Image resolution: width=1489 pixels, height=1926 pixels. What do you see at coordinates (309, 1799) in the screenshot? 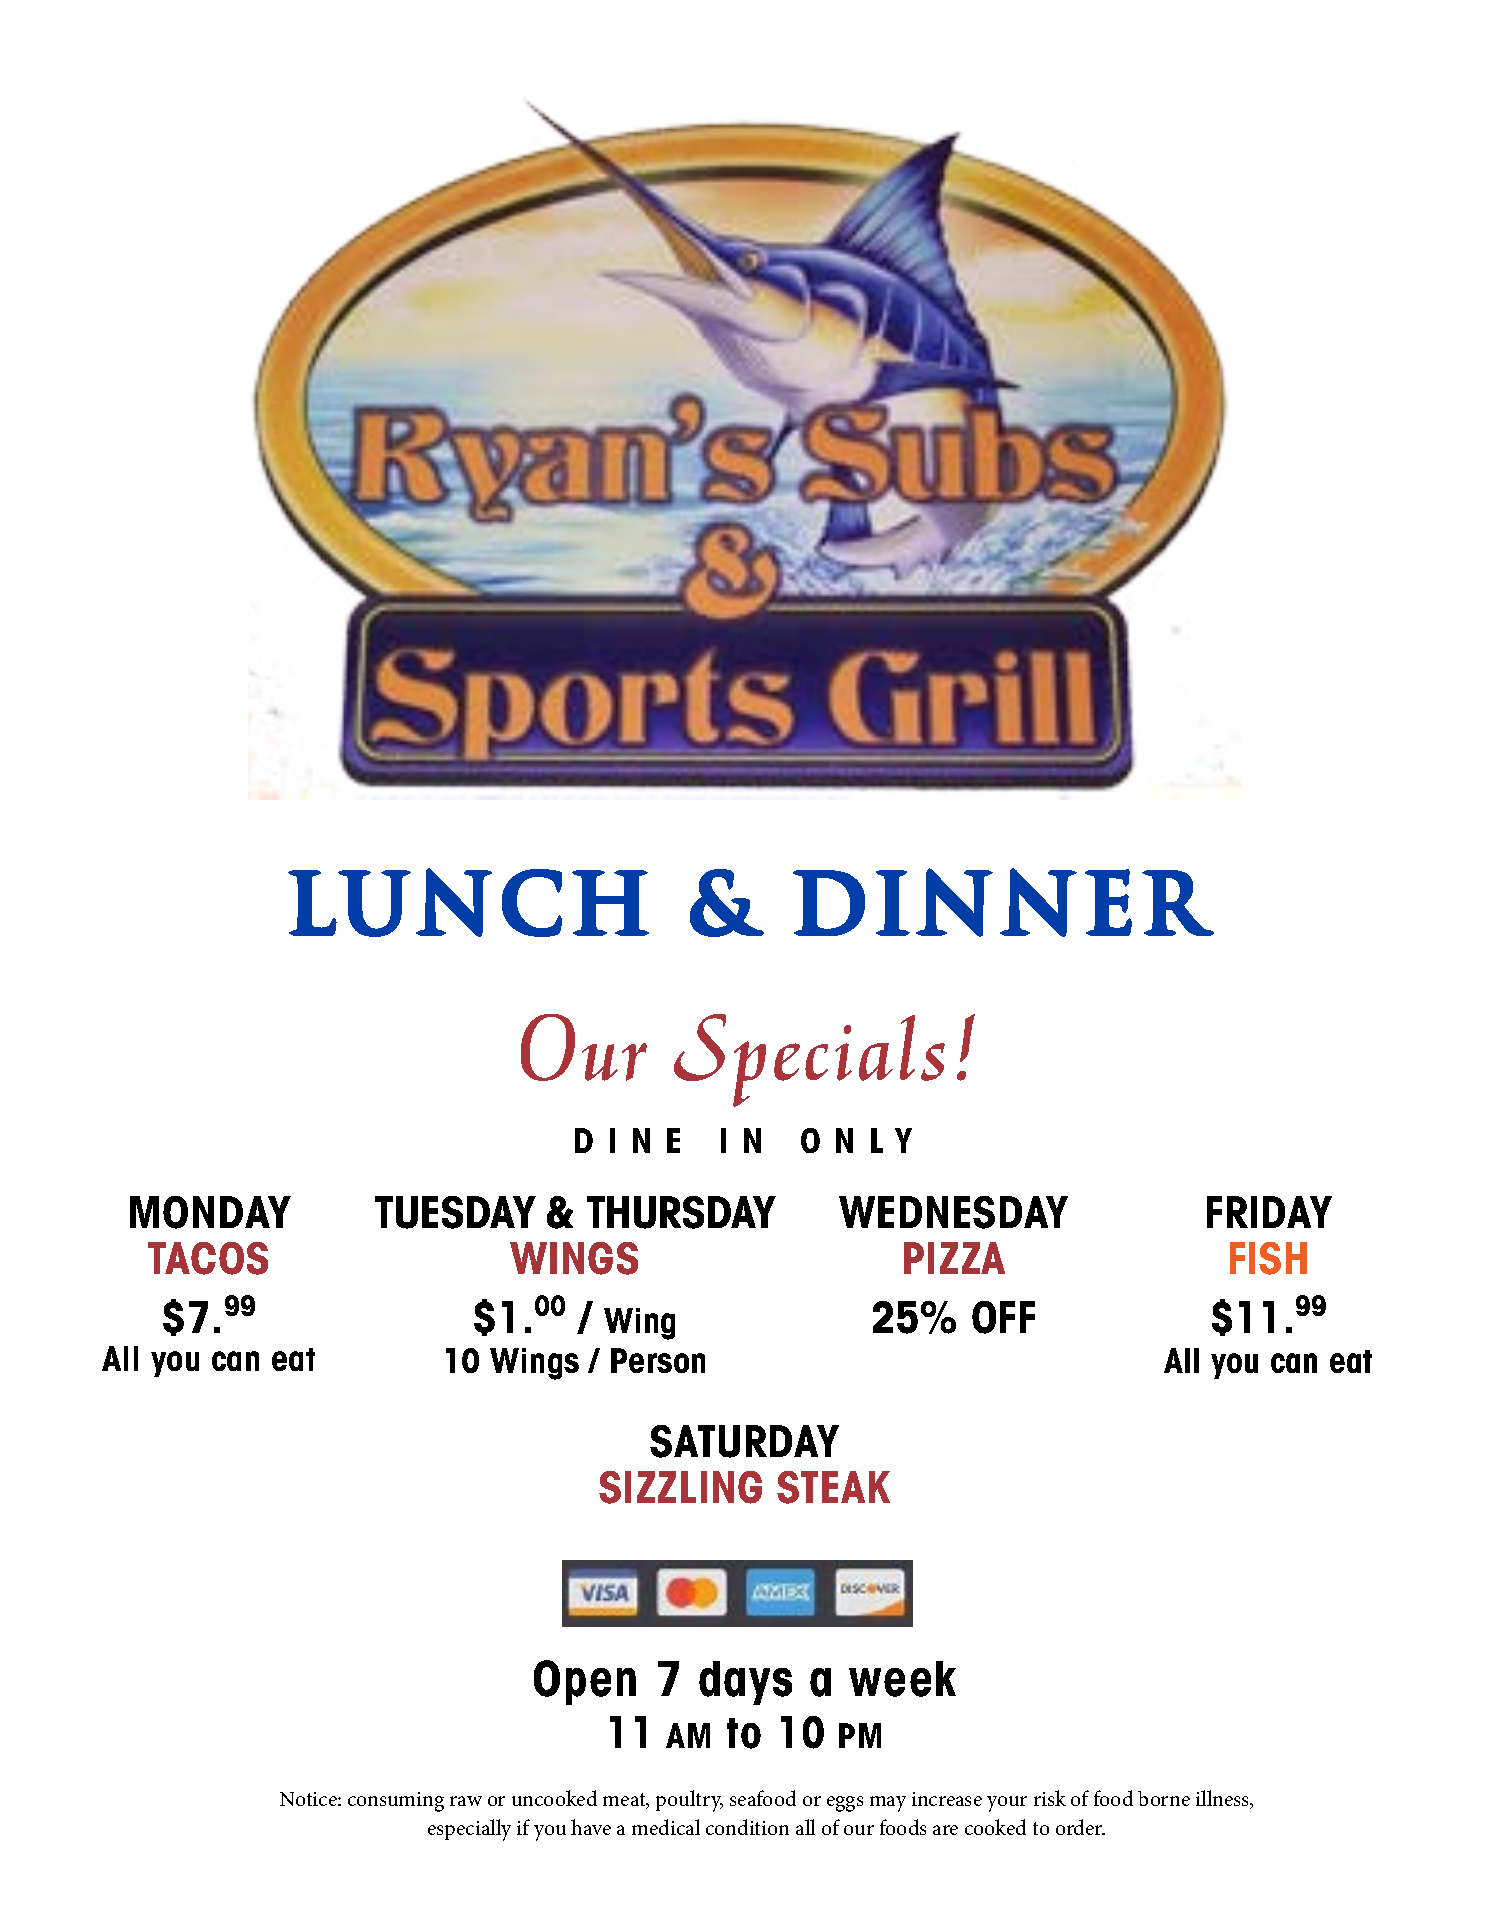
I see `Notice` at bounding box center [309, 1799].
